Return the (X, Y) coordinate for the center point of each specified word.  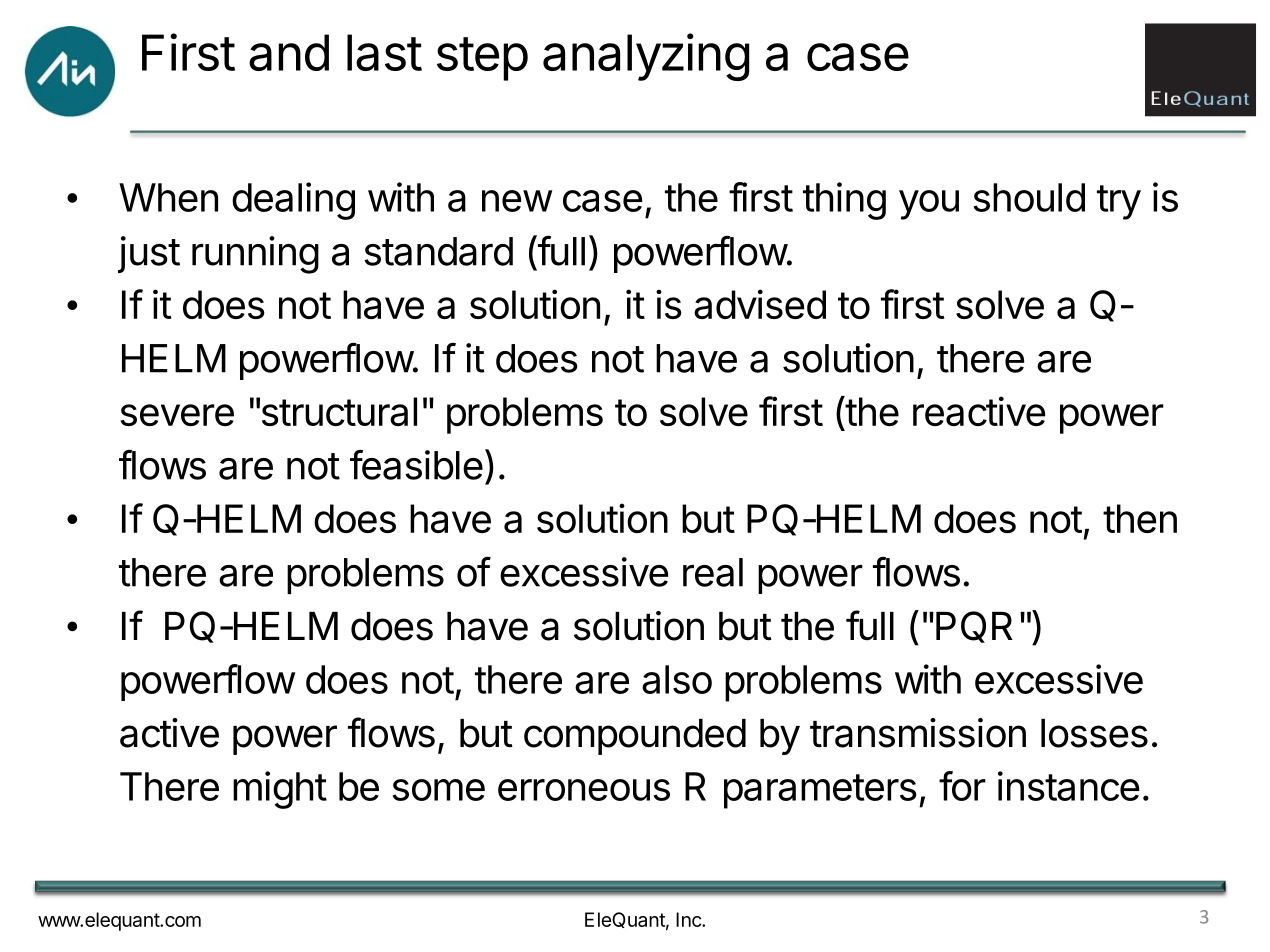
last (384, 52)
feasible (416, 464)
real (713, 572)
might (280, 790)
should (1029, 197)
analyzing (646, 57)
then (1140, 518)
